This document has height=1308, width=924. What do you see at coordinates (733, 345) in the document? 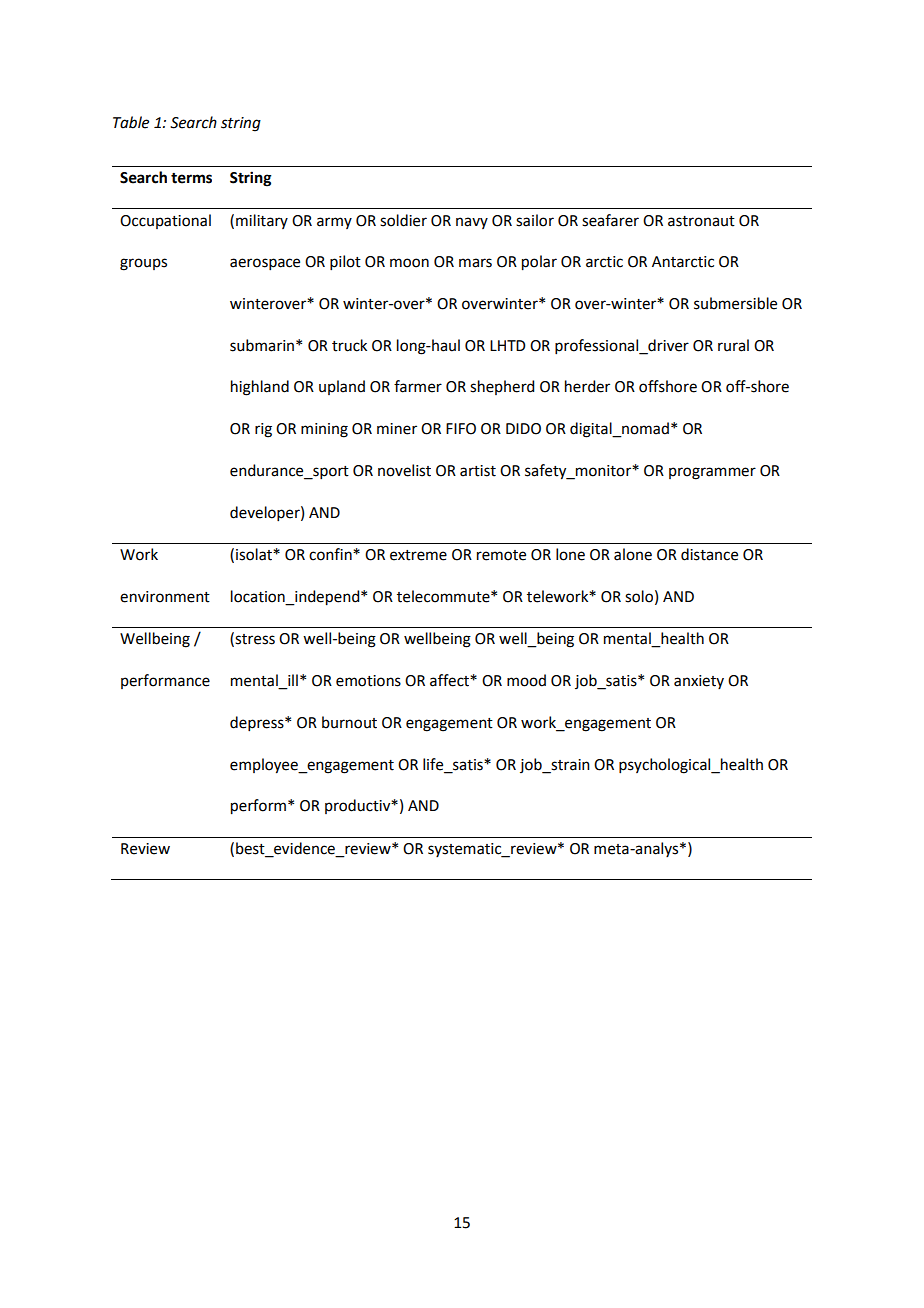
I see `rural` at bounding box center [733, 345].
